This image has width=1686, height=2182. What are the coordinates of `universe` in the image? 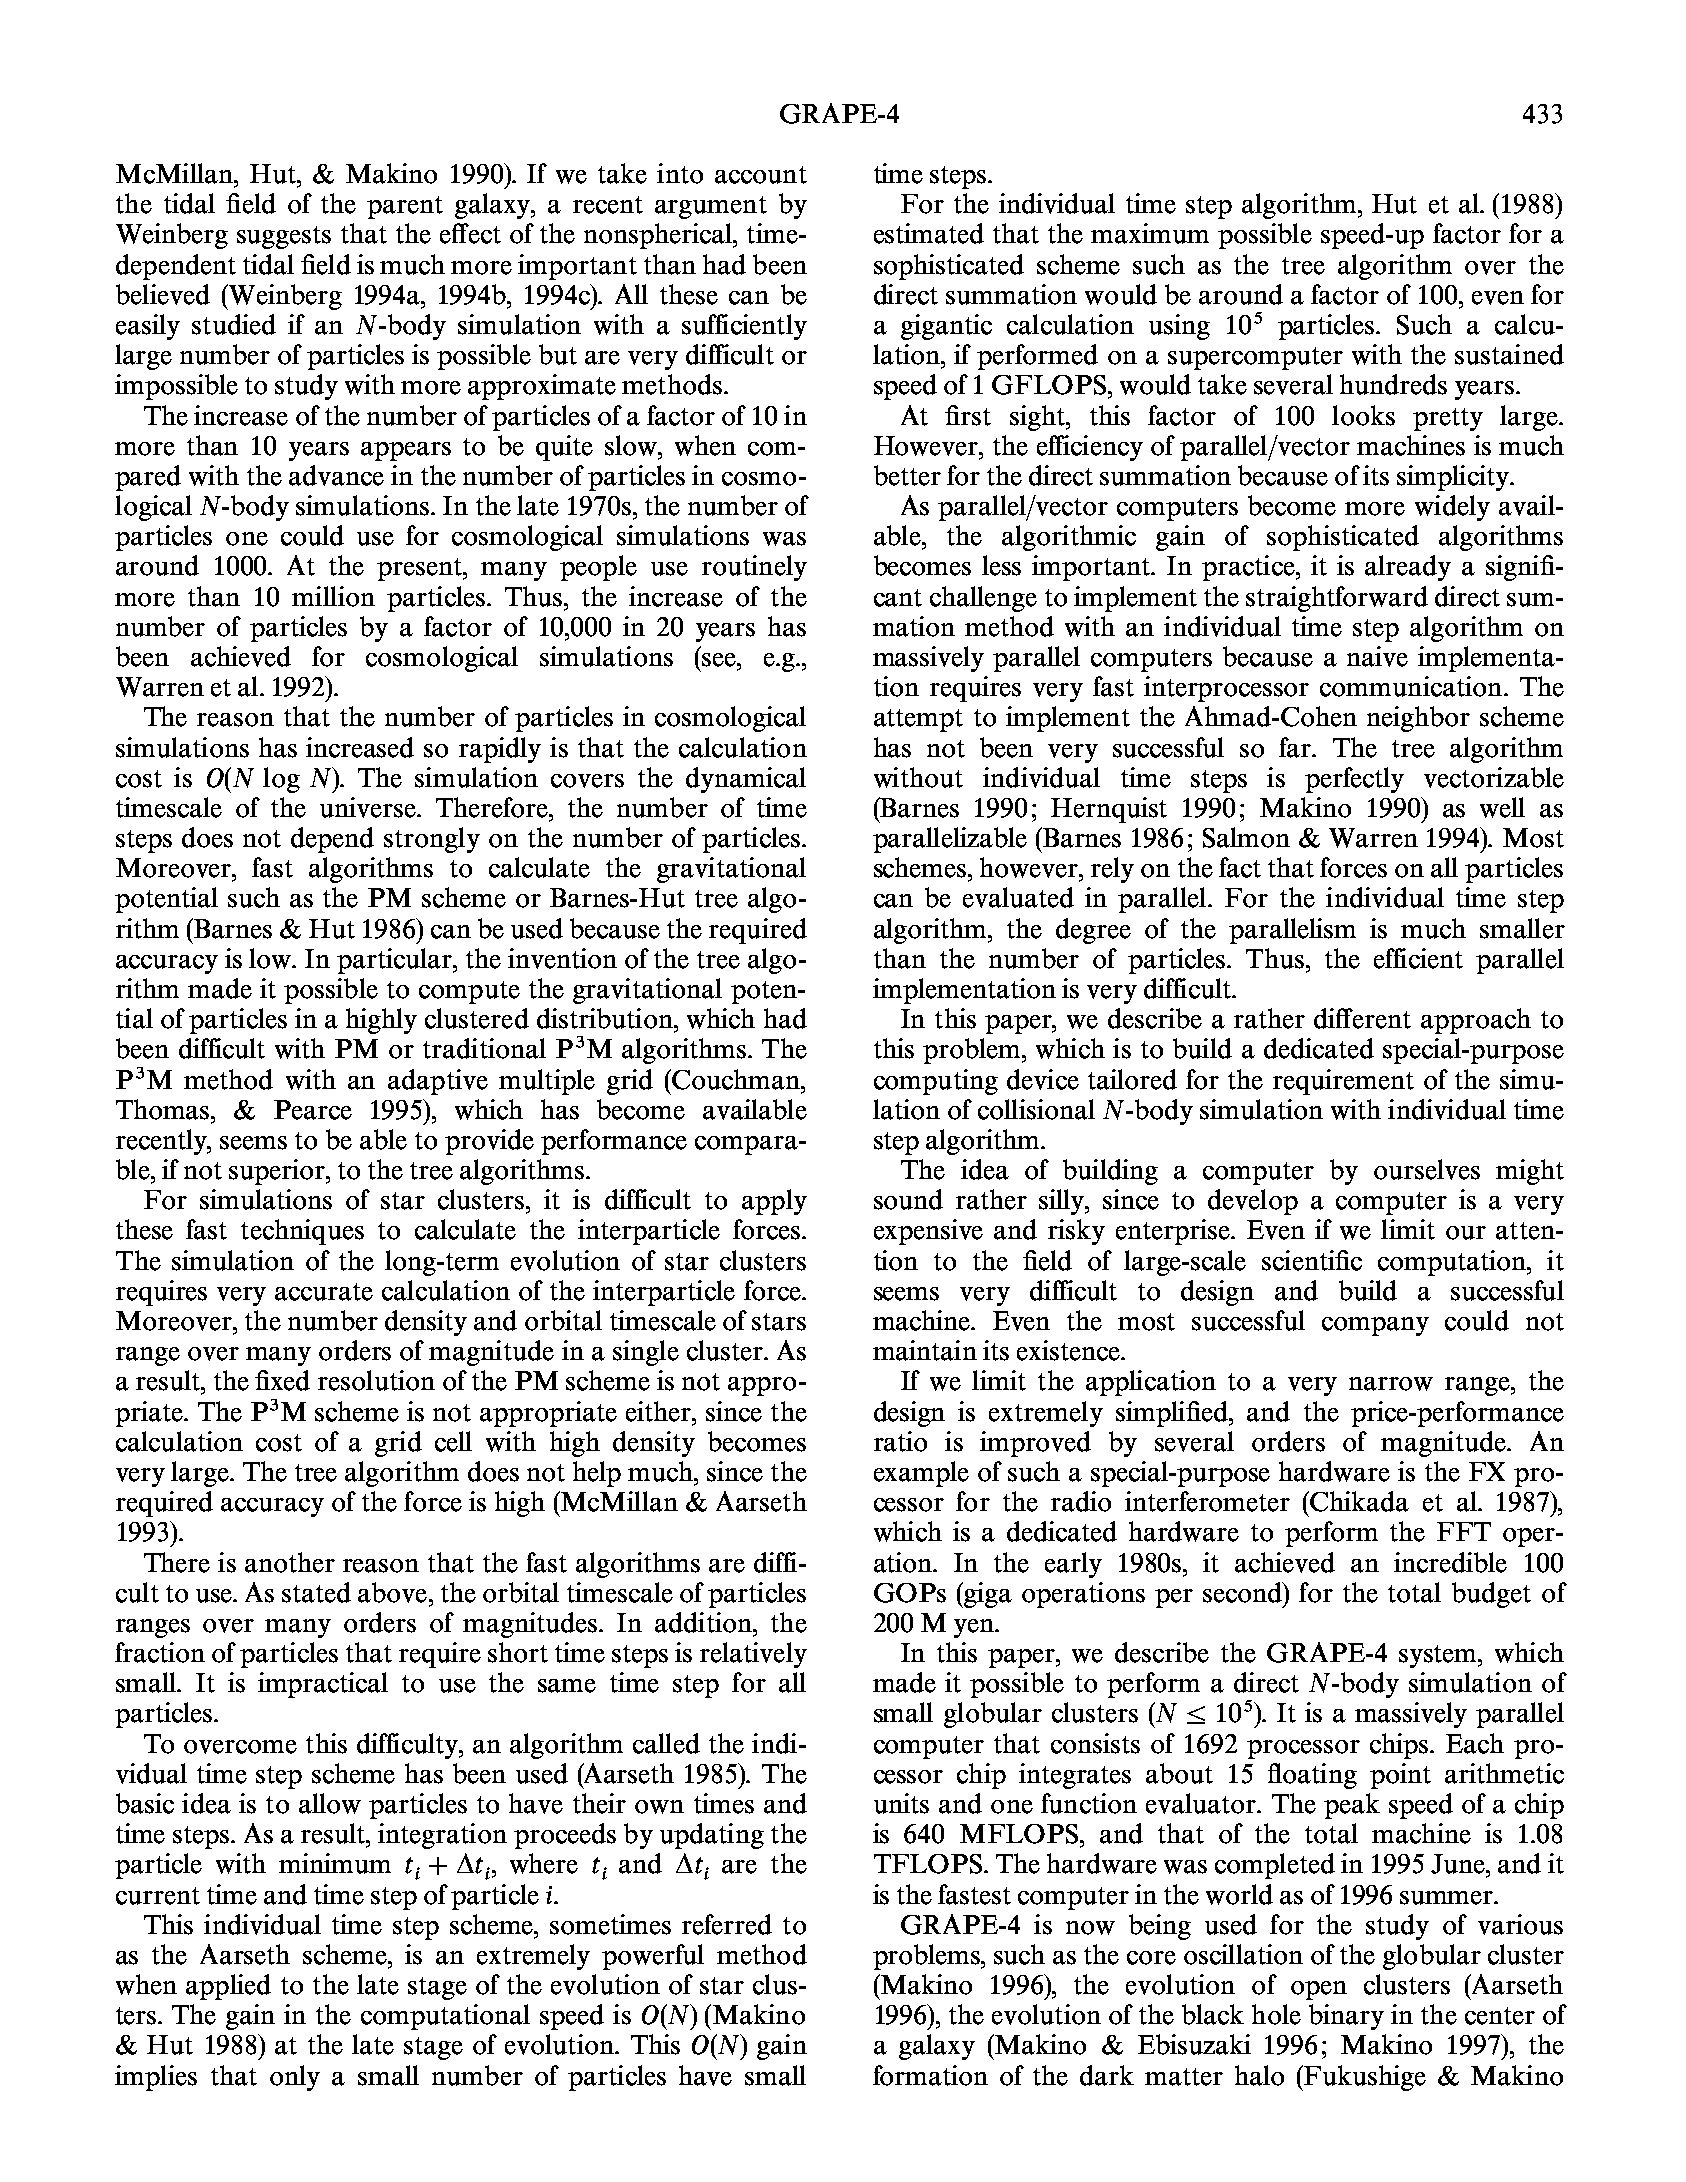 It's located at (369, 807).
